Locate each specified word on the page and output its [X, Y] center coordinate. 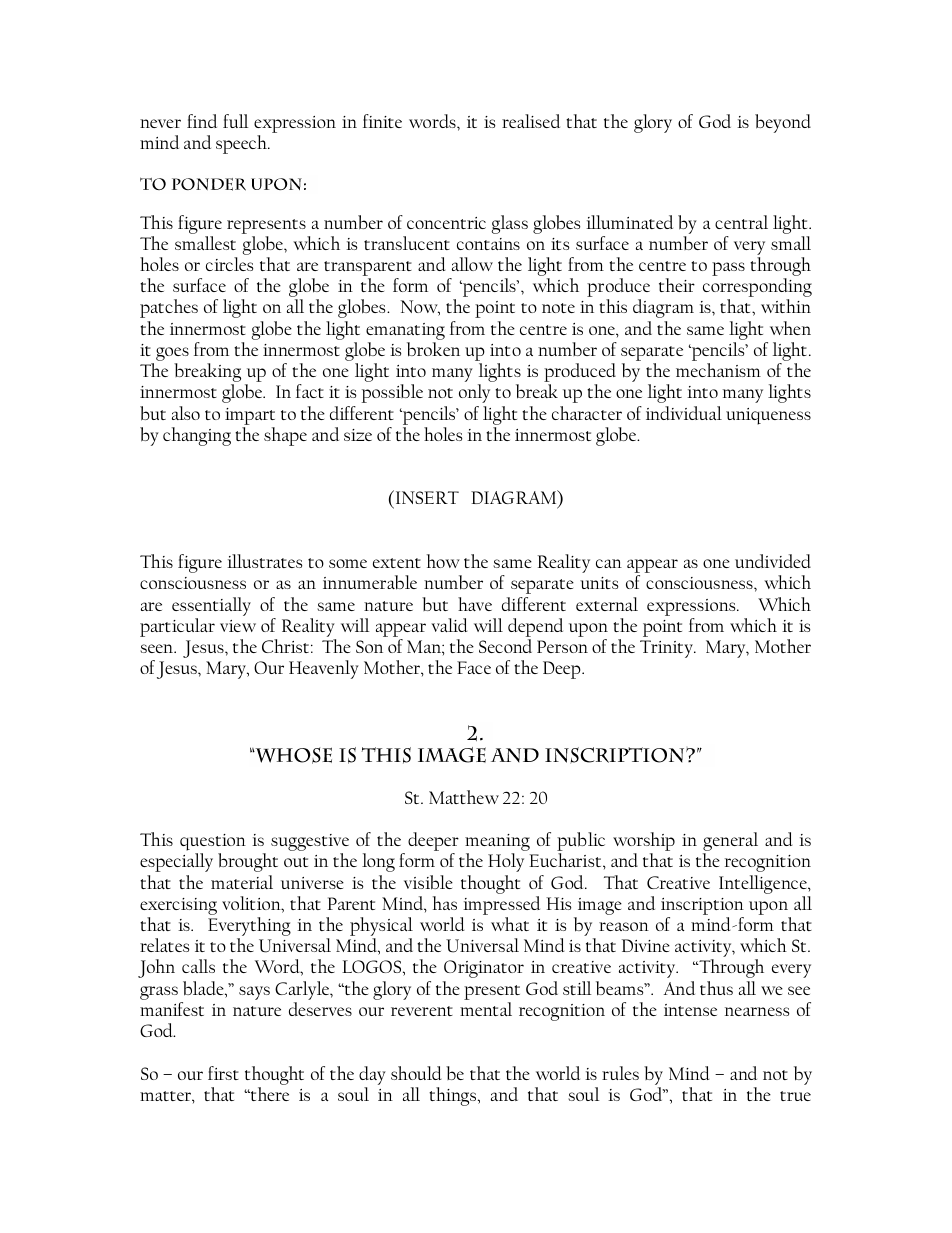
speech [242, 144]
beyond [783, 123]
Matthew [464, 797]
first [223, 1073]
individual [684, 413]
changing [197, 436]
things [454, 1096]
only [474, 393]
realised [531, 121]
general [730, 843]
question [213, 844]
